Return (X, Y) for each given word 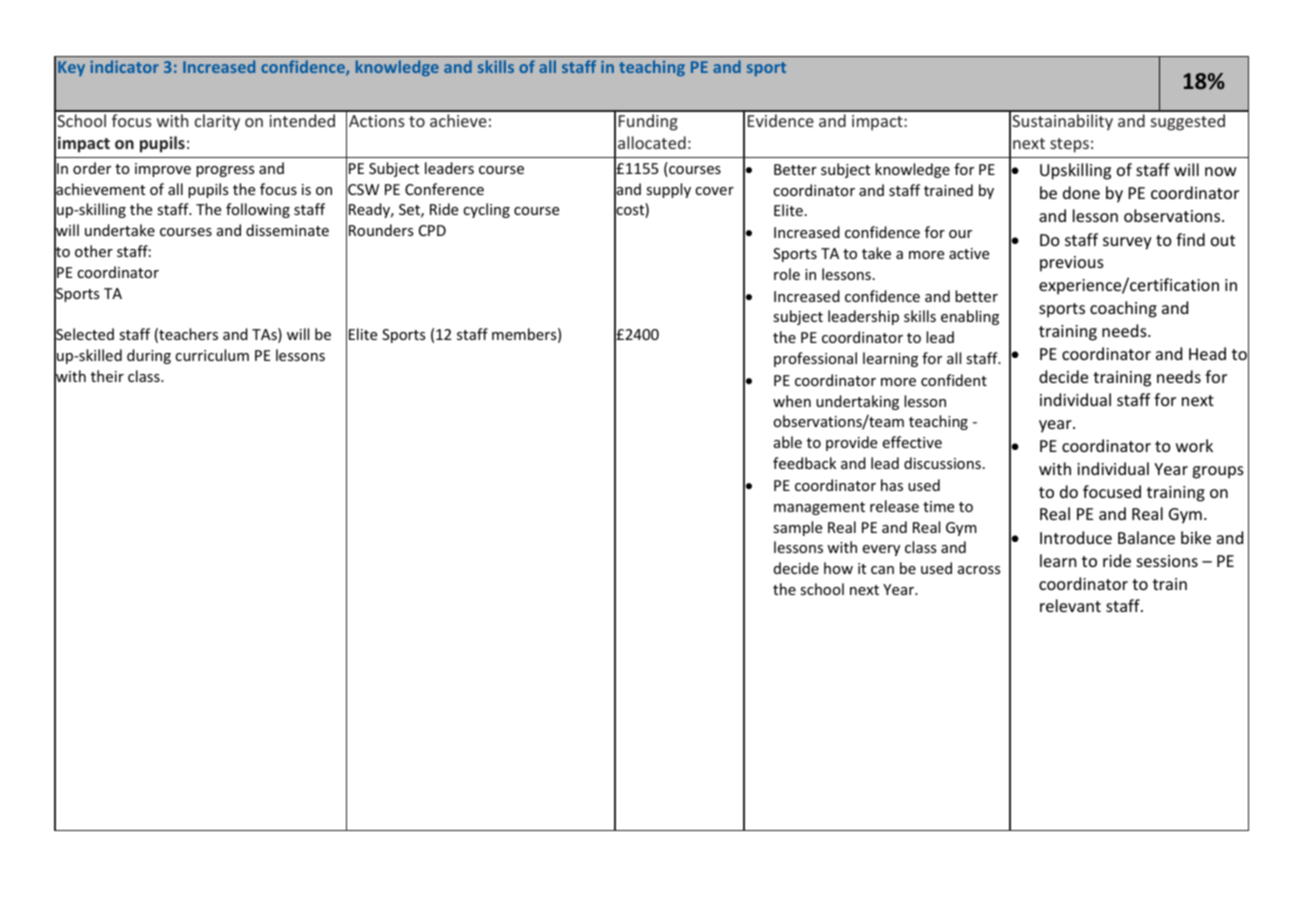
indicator (124, 66)
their (107, 376)
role (787, 274)
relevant (1070, 605)
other (94, 251)
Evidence (781, 120)
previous (1072, 264)
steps (1069, 145)
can (882, 570)
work (1194, 445)
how (838, 568)
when (792, 401)
